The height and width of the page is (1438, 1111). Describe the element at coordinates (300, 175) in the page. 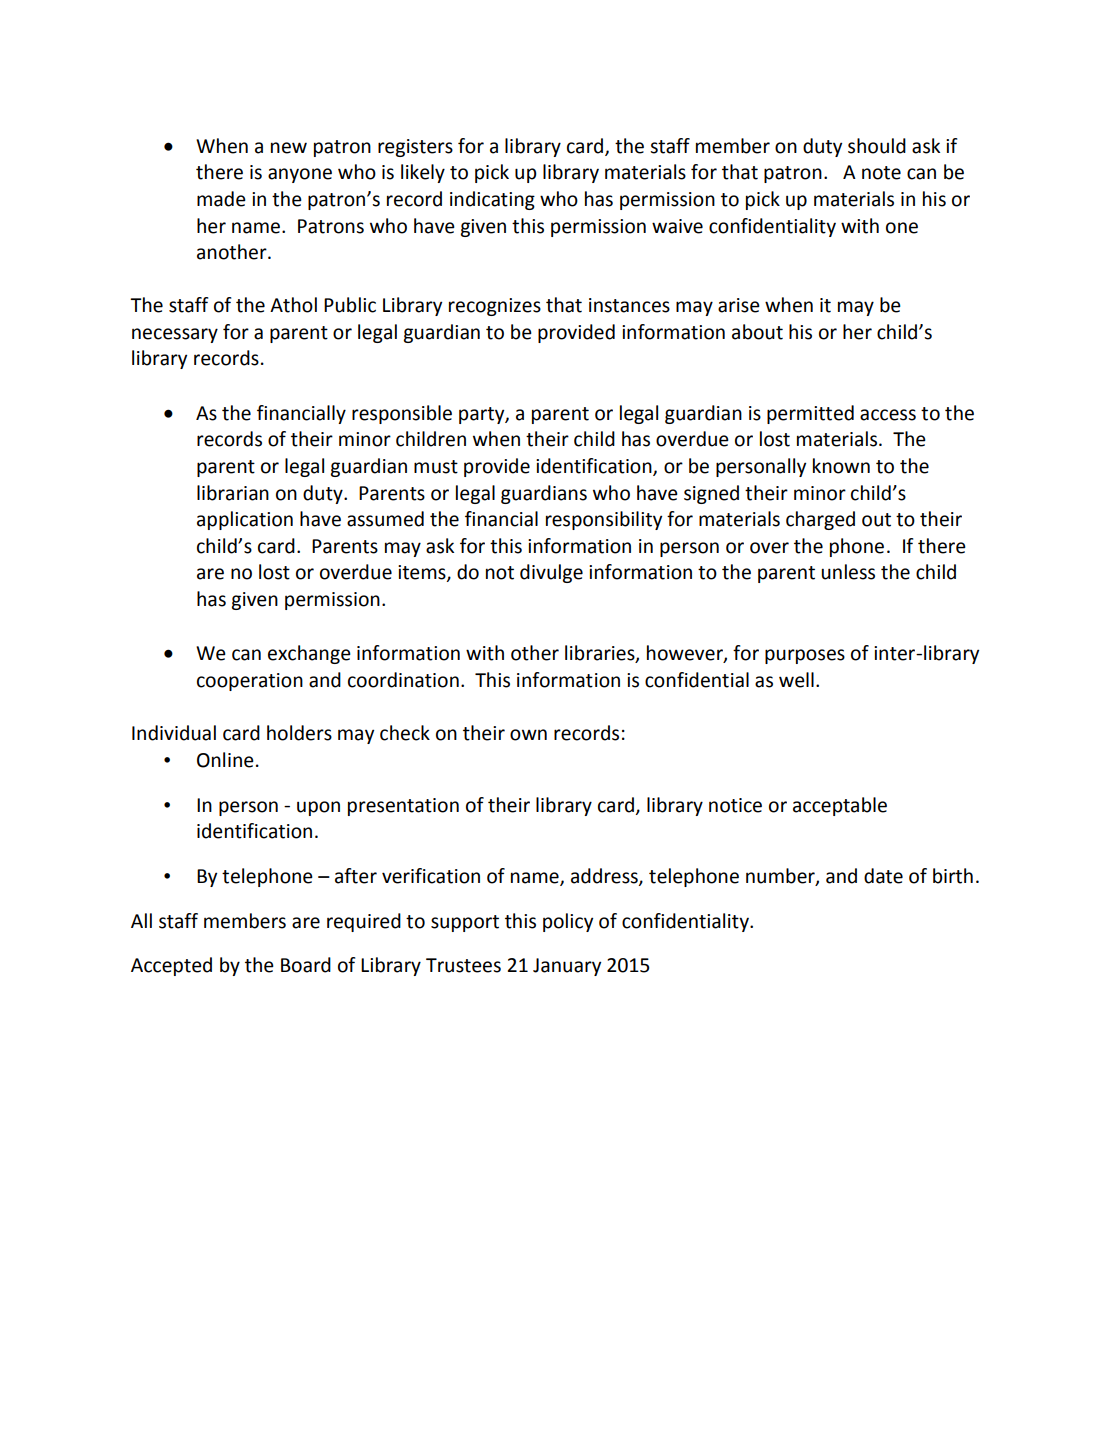

I see `anyone` at that location.
